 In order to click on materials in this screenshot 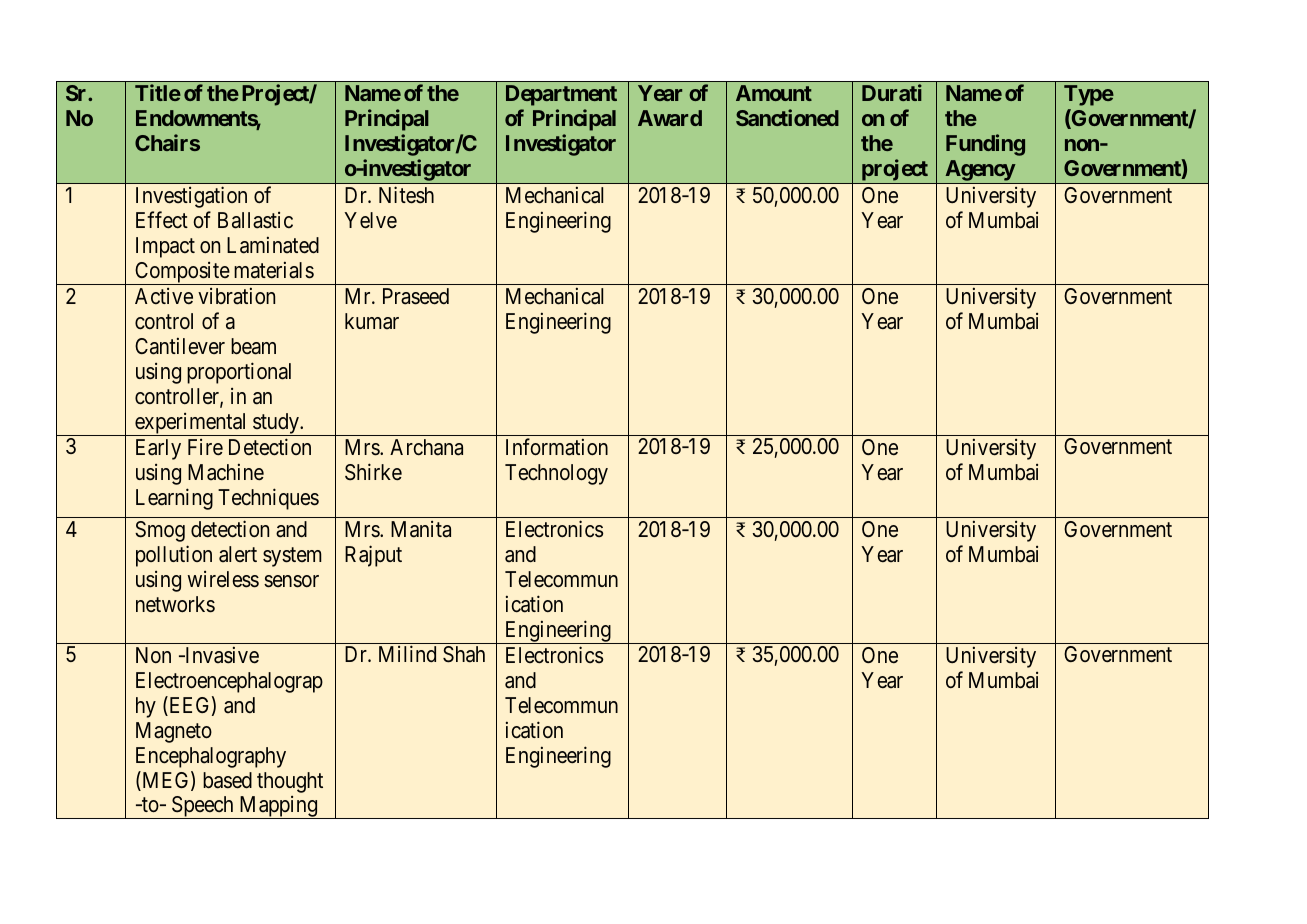, I will do `click(274, 270)`.
